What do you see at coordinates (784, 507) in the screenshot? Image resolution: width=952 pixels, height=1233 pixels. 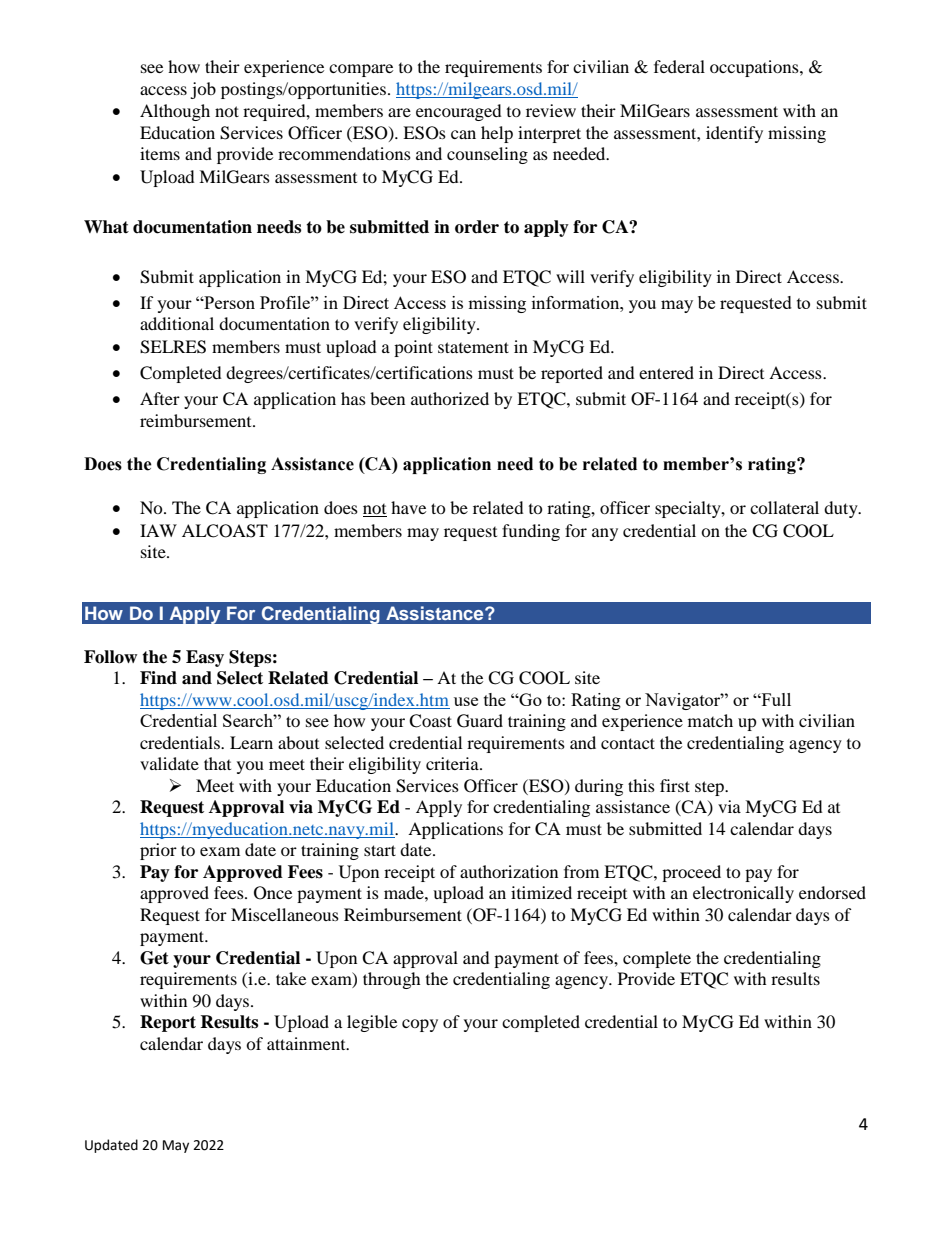 I see `collateral` at bounding box center [784, 507].
